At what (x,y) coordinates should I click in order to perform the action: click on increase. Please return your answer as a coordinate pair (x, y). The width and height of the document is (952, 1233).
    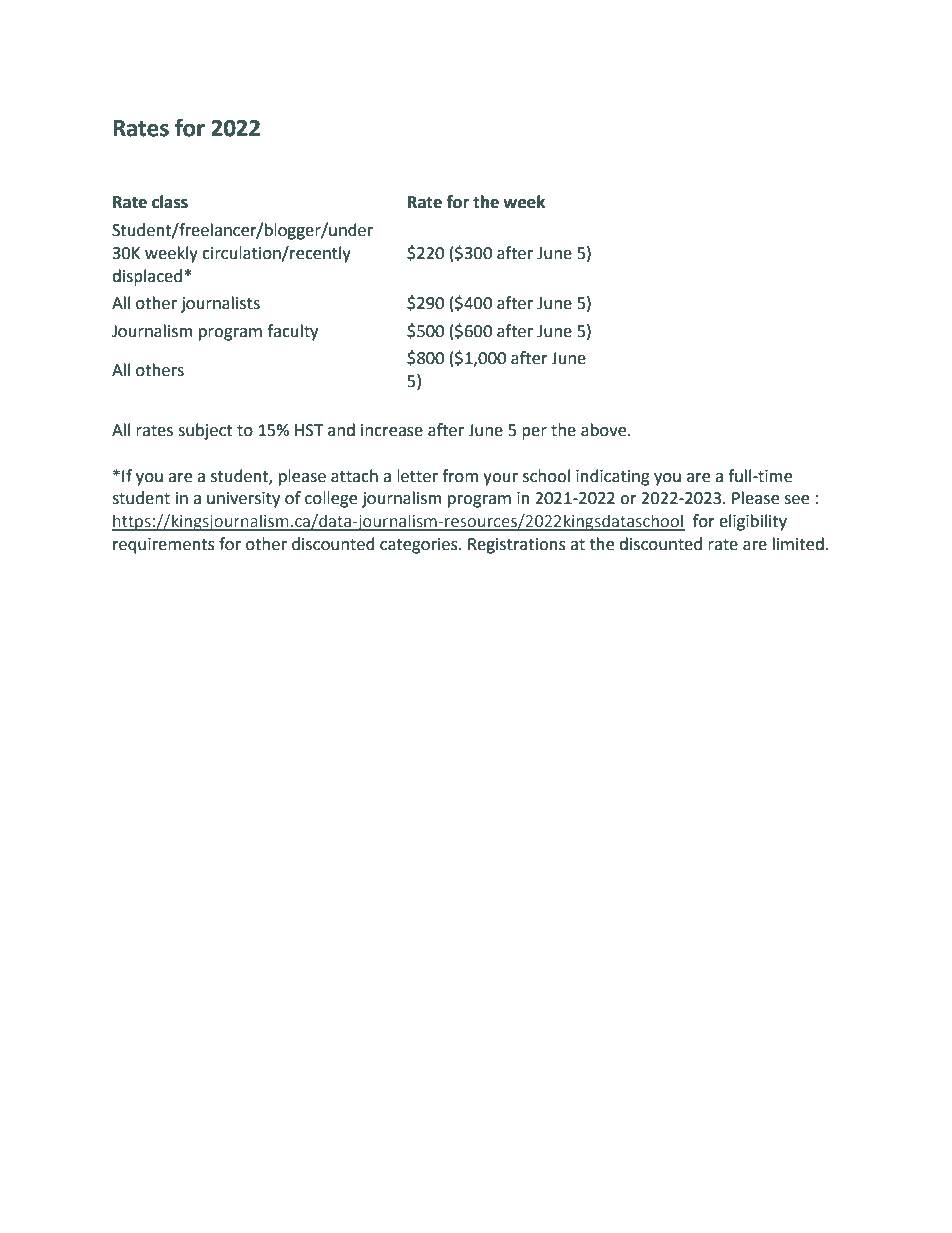
    Looking at the image, I should click on (392, 430).
